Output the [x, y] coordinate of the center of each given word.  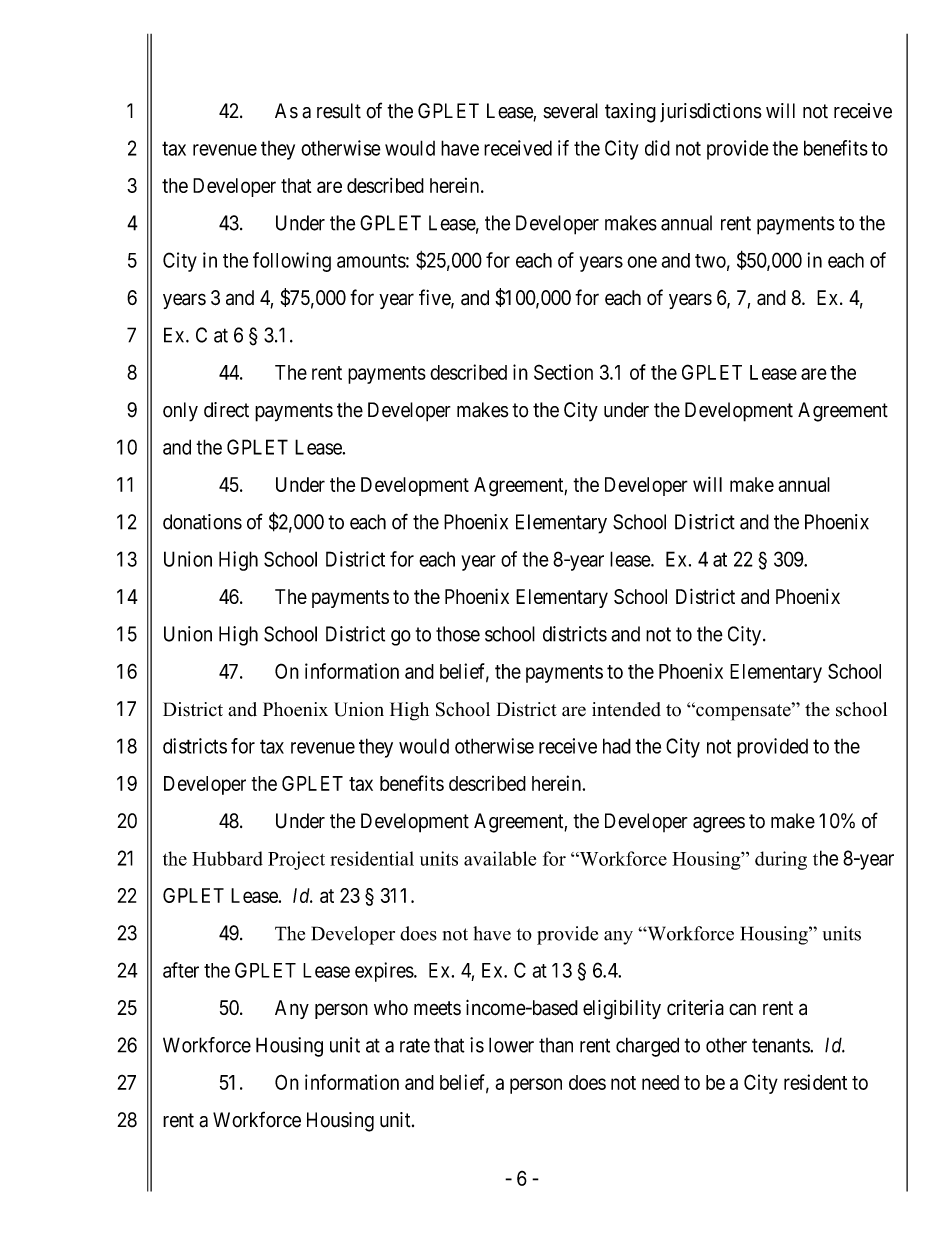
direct [226, 410]
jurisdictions [711, 112]
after [181, 970]
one [642, 262]
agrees [719, 825]
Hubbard [227, 858]
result [339, 111]
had [617, 746]
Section [563, 372]
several [570, 111]
